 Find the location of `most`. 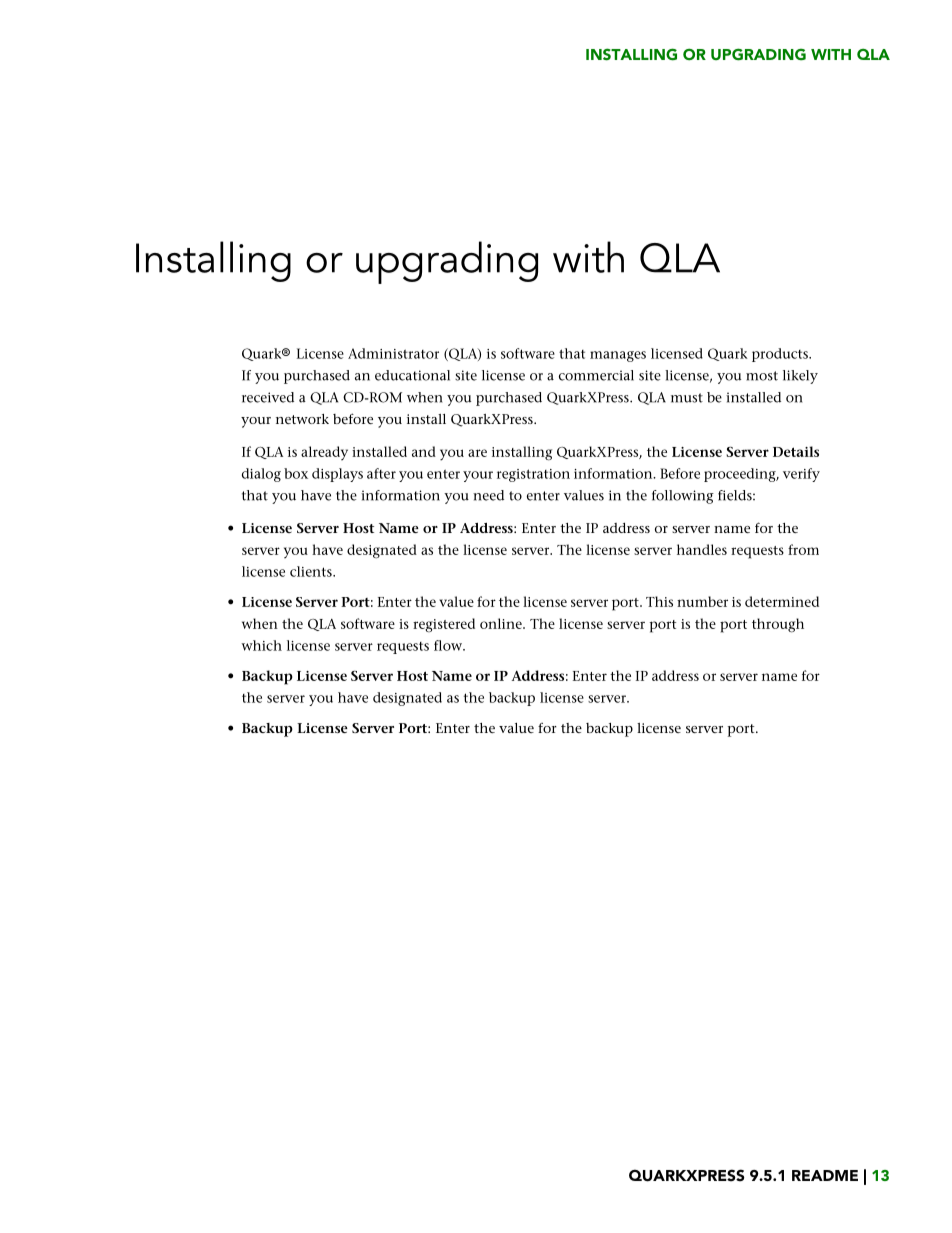

most is located at coordinates (762, 376).
